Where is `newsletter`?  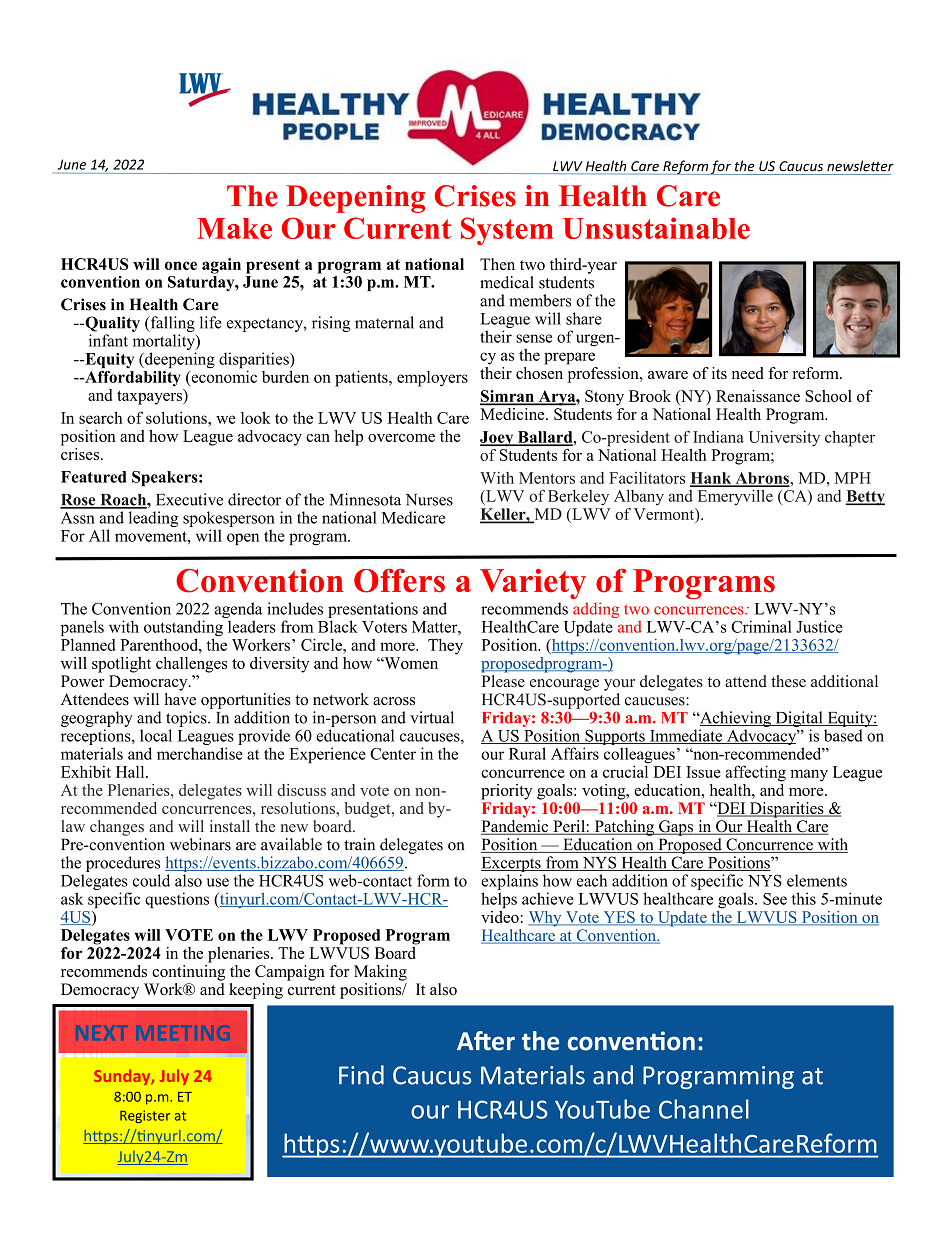
newsletter is located at coordinates (860, 166).
